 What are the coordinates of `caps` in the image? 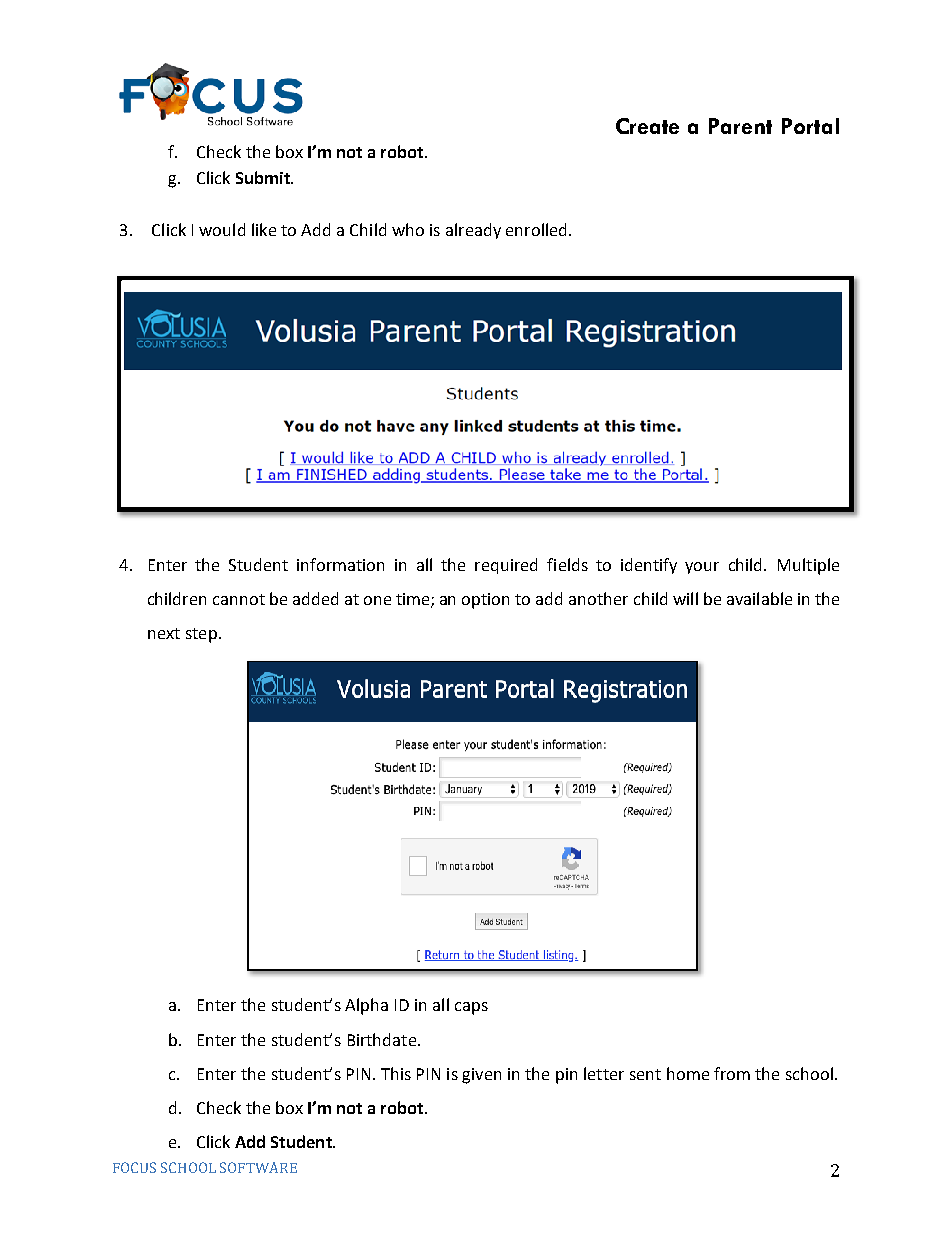 It's located at (471, 1008).
